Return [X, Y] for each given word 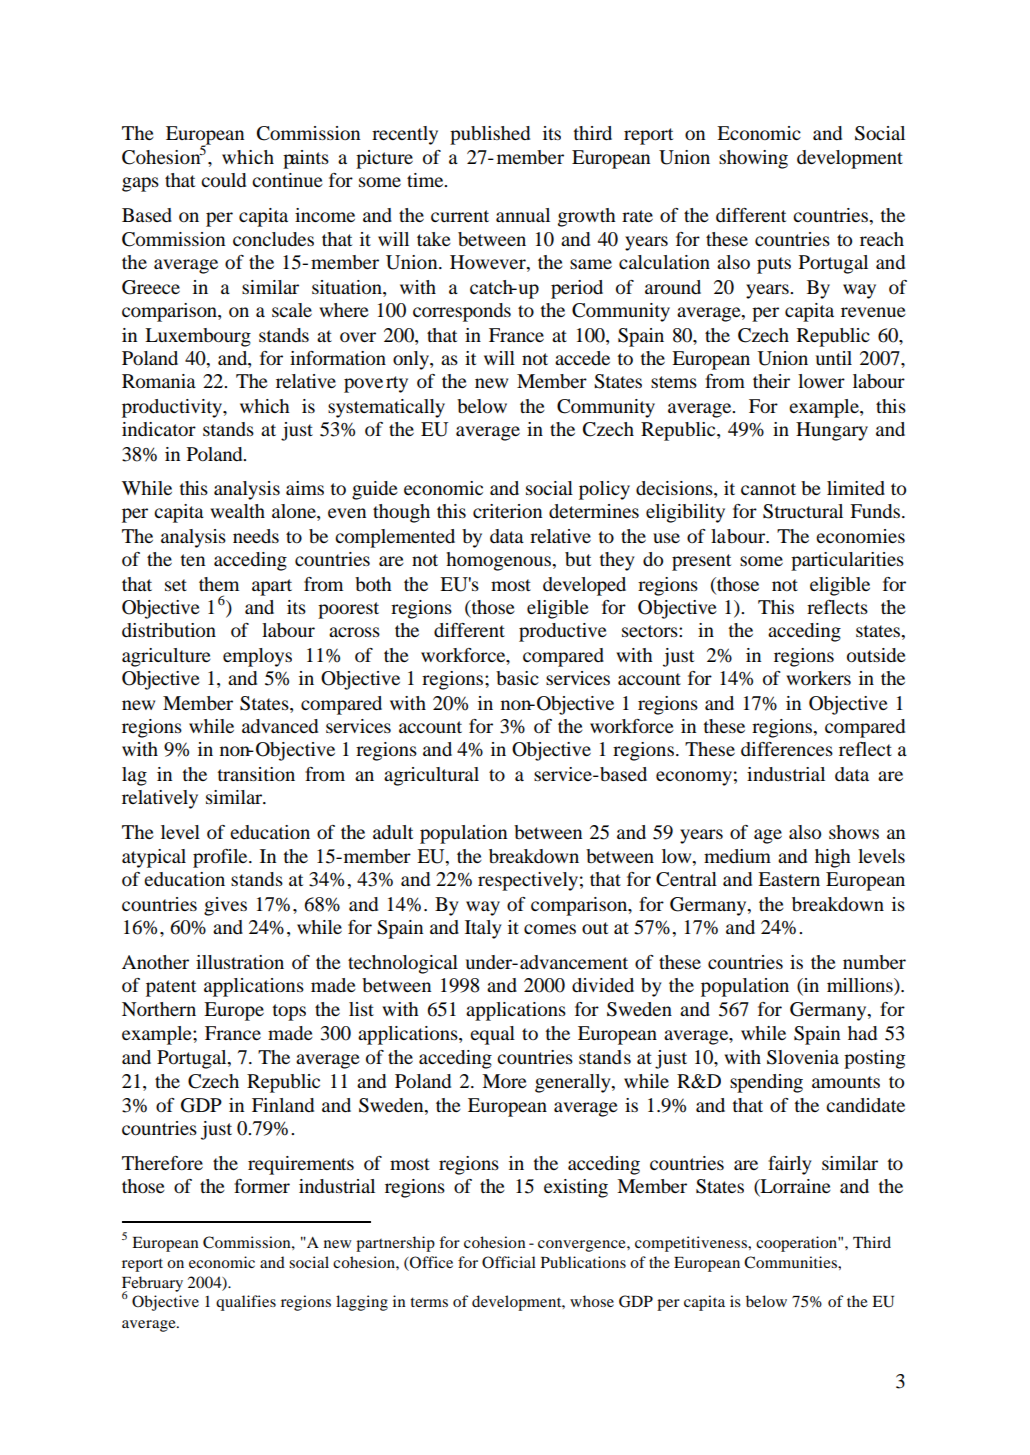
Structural [803, 511]
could [223, 180]
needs [256, 536]
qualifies [246, 1303]
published [490, 135]
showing [753, 159]
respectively [528, 881]
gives [225, 906]
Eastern [789, 879]
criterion [507, 511]
